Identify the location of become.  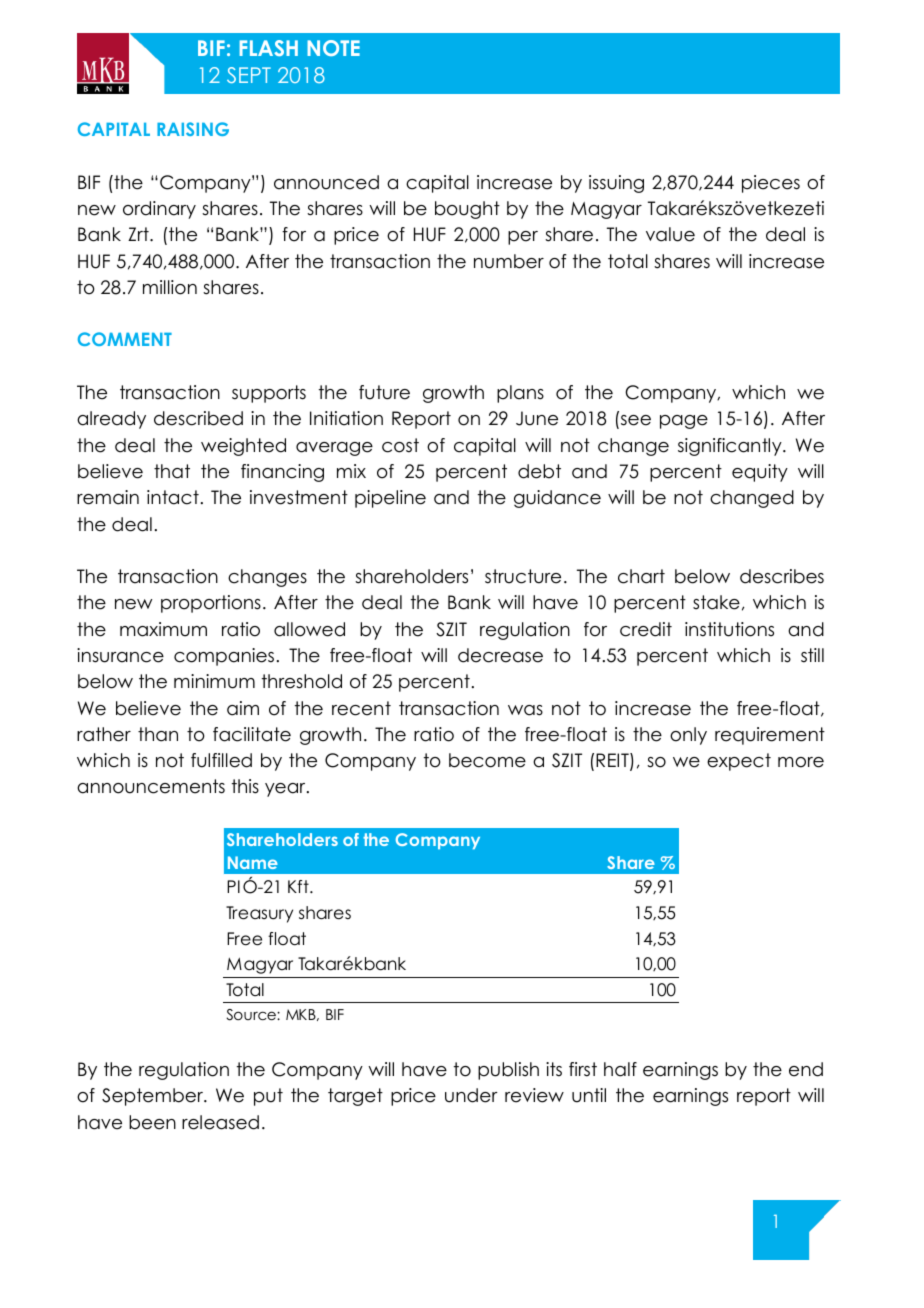
(487, 760).
